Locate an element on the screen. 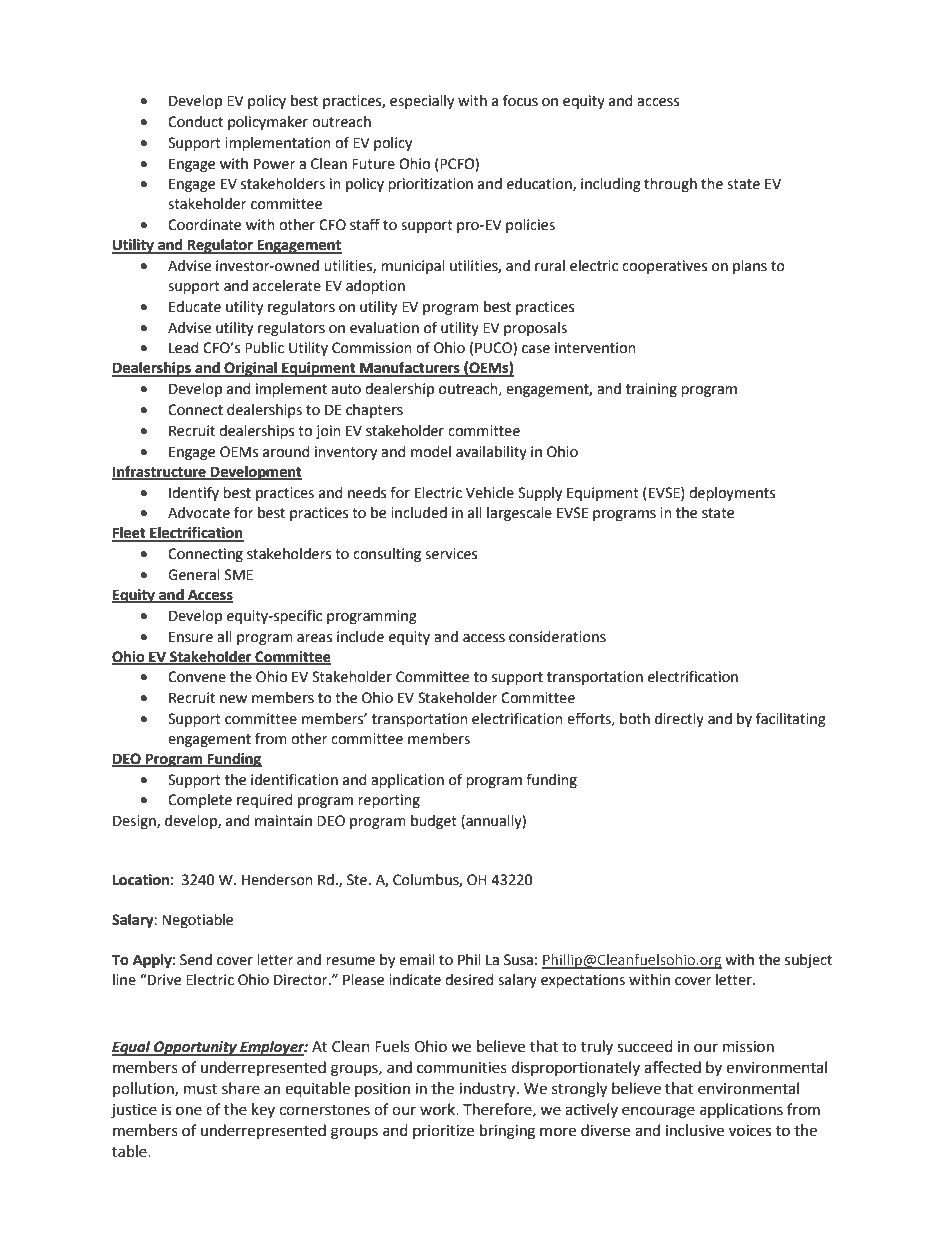 This screenshot has height=1233, width=952. through is located at coordinates (670, 185).
